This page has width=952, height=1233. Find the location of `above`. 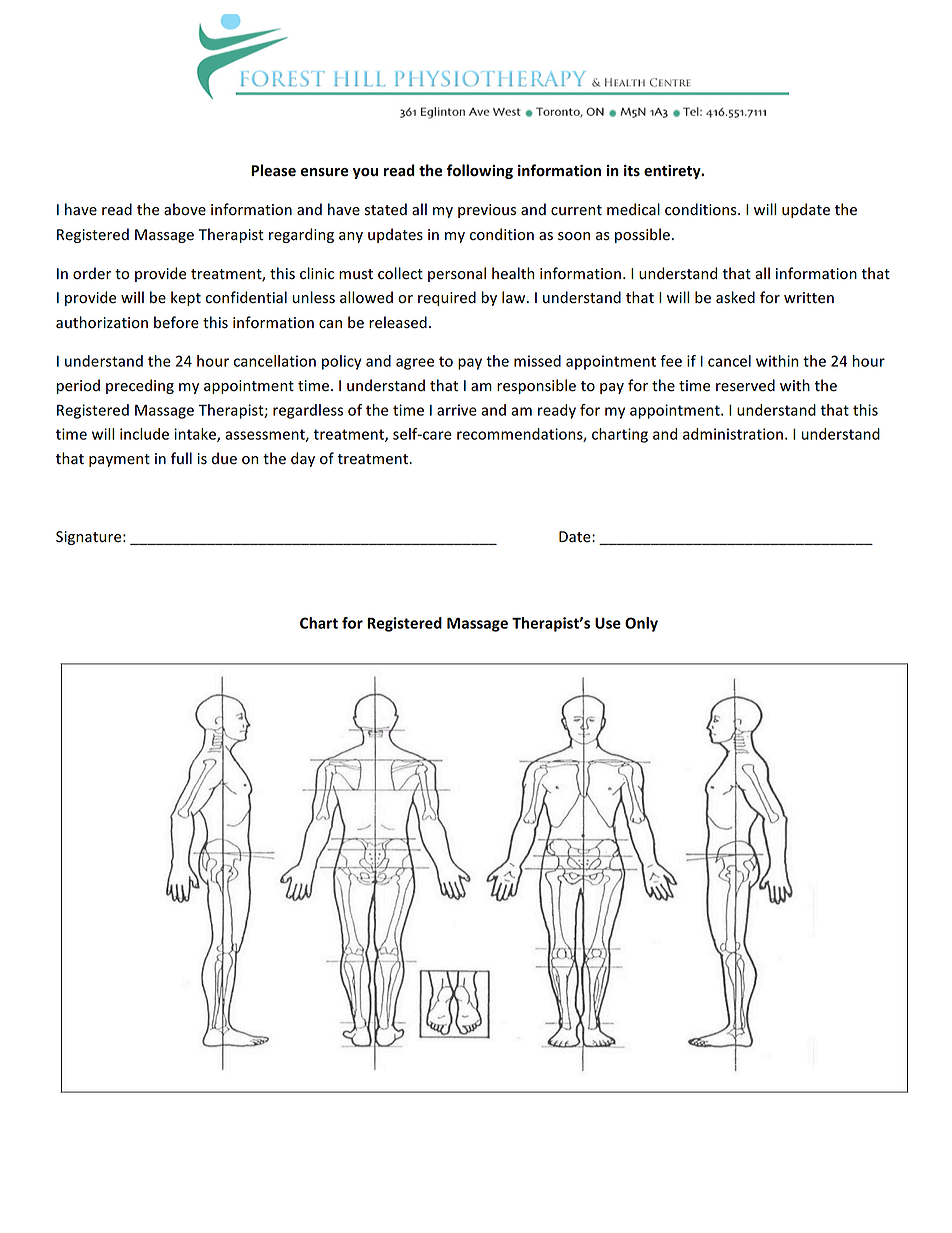

above is located at coordinates (185, 209).
